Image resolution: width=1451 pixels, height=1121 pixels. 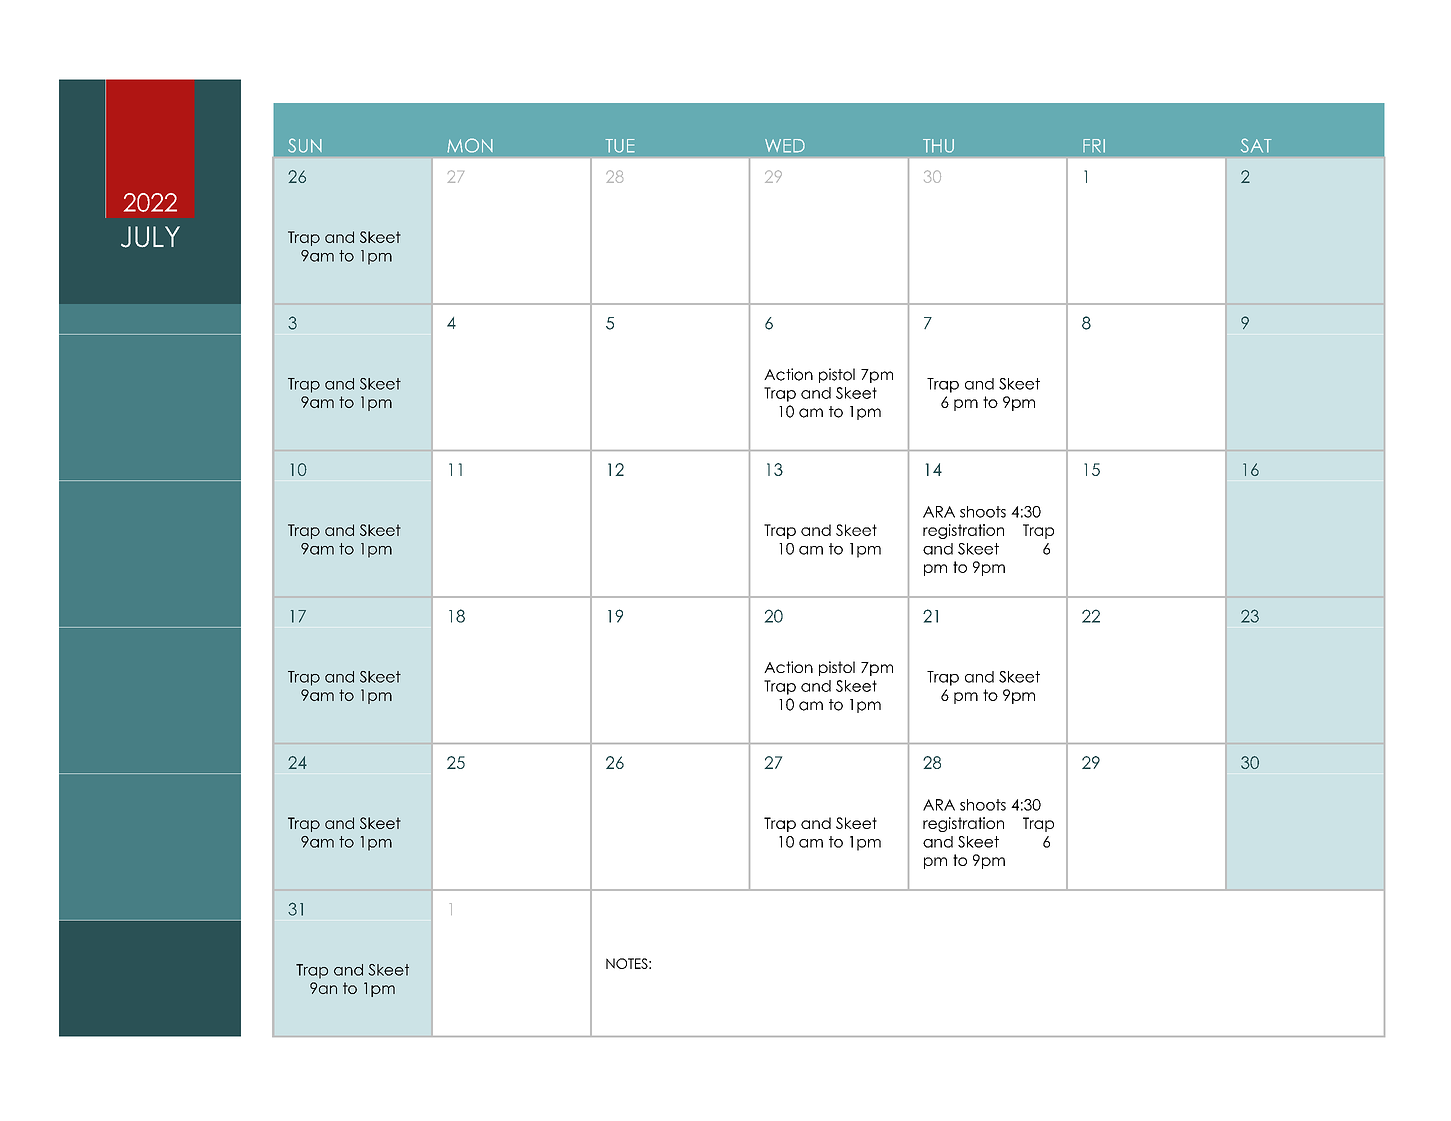 What do you see at coordinates (470, 145) in the screenshot?
I see `MON` at bounding box center [470, 145].
